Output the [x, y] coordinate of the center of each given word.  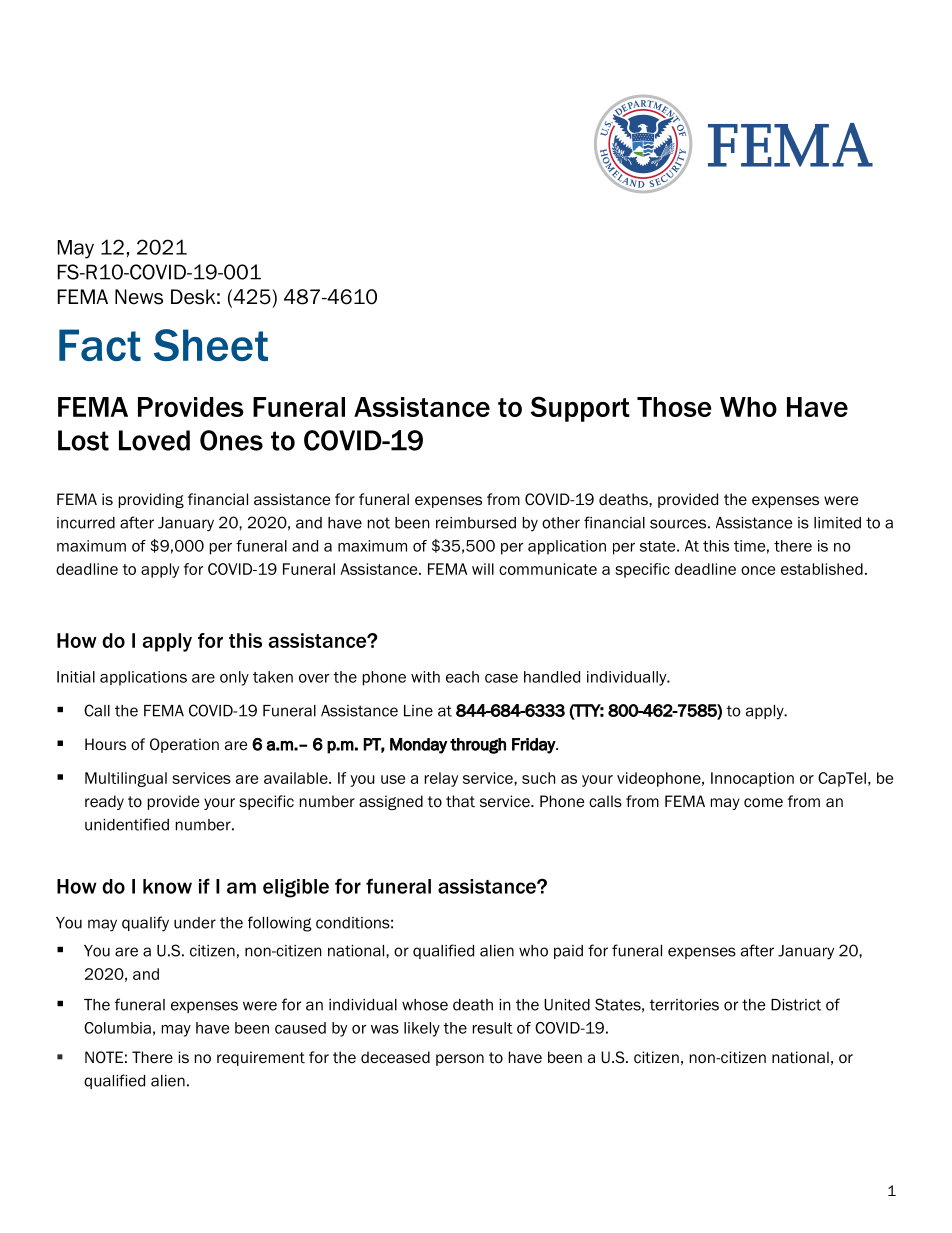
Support [580, 409]
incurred [86, 523]
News [139, 297]
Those [674, 407]
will [483, 569]
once [758, 570]
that [460, 801]
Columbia [117, 1028]
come [763, 802]
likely [422, 1029]
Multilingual [126, 779]
